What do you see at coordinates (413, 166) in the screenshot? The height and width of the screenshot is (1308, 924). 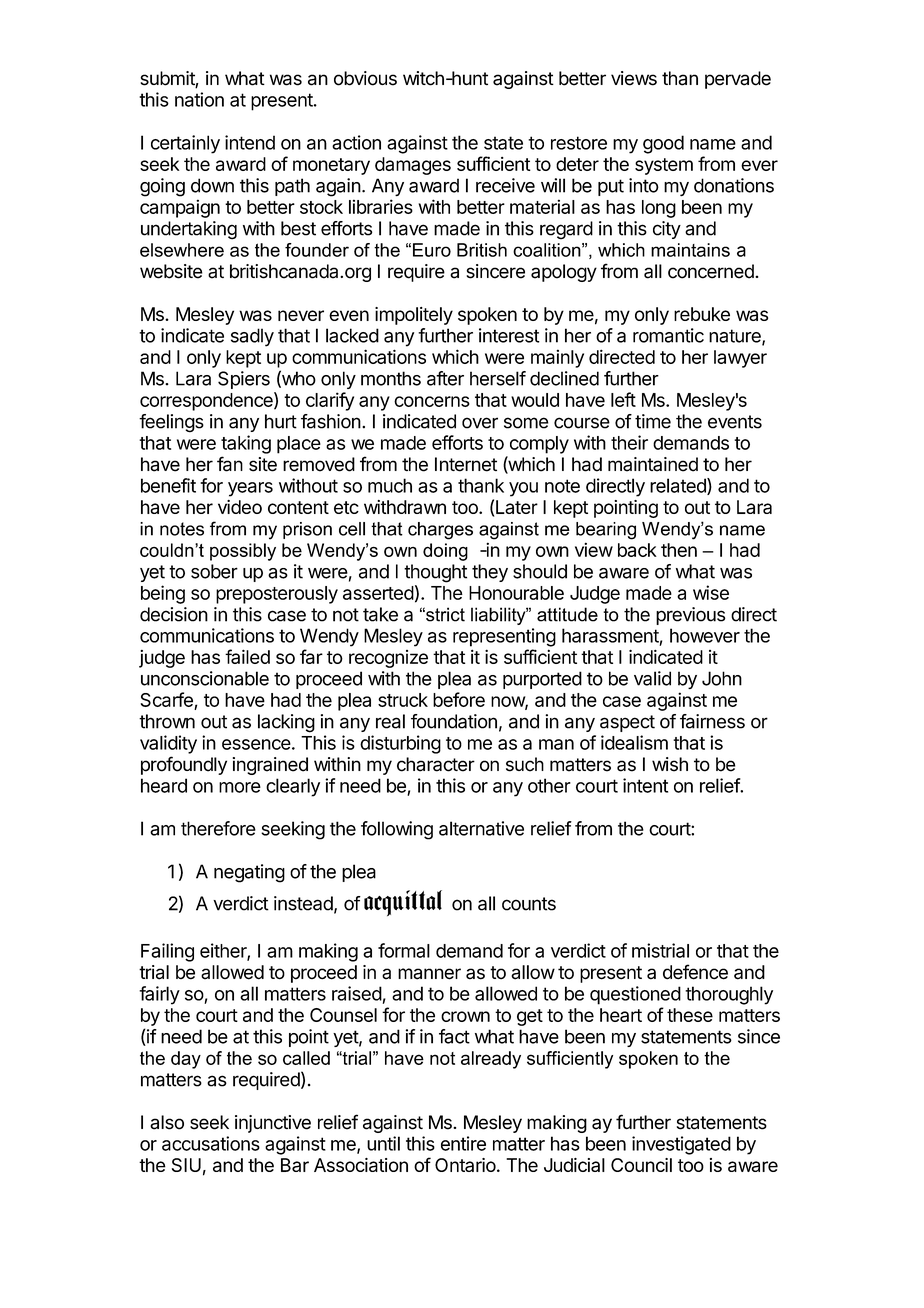 I see `damages` at bounding box center [413, 166].
